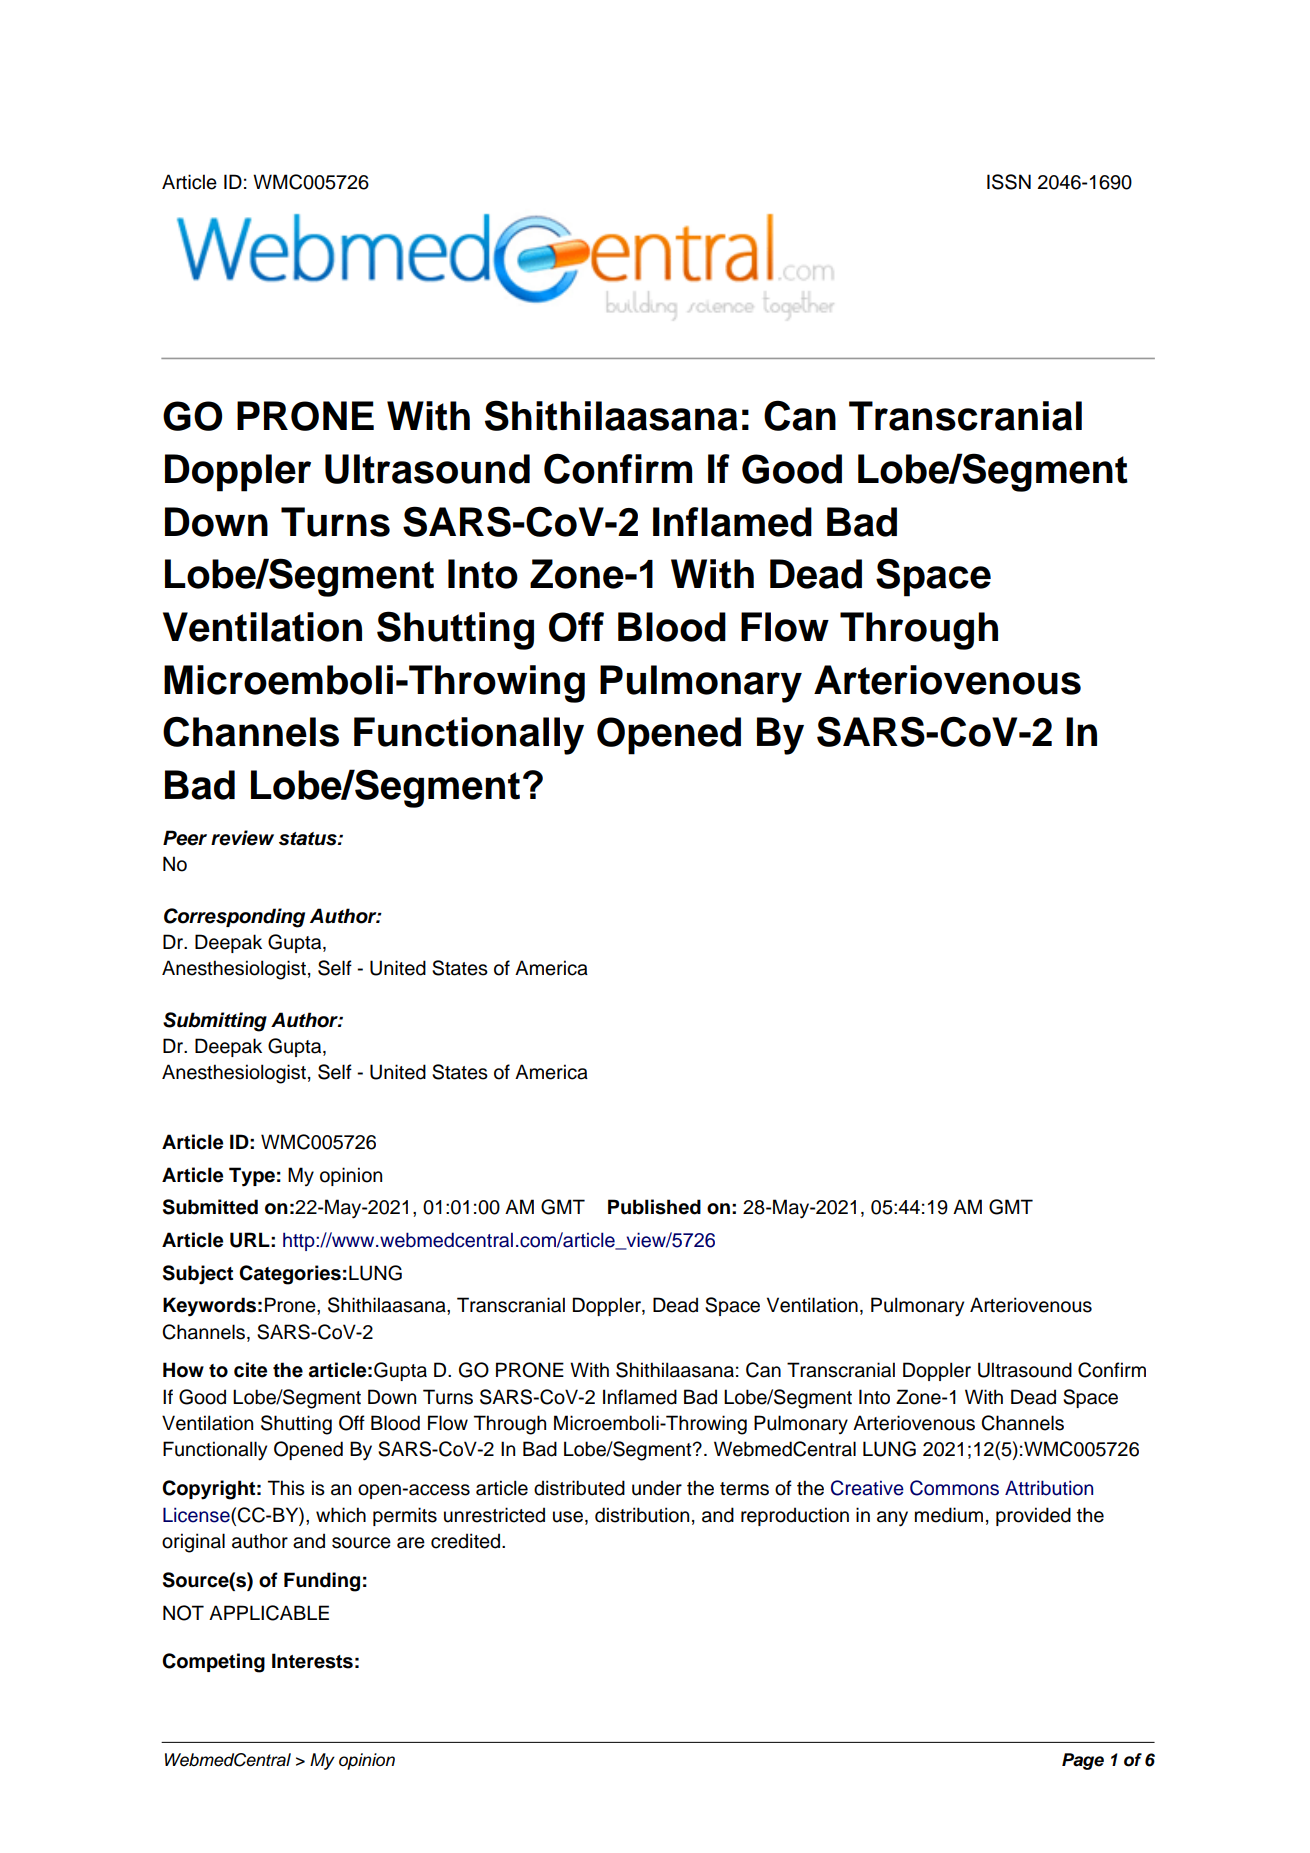 This page has height=1853, width=1310. What do you see at coordinates (1049, 1488) in the page?
I see `Attribution` at bounding box center [1049, 1488].
